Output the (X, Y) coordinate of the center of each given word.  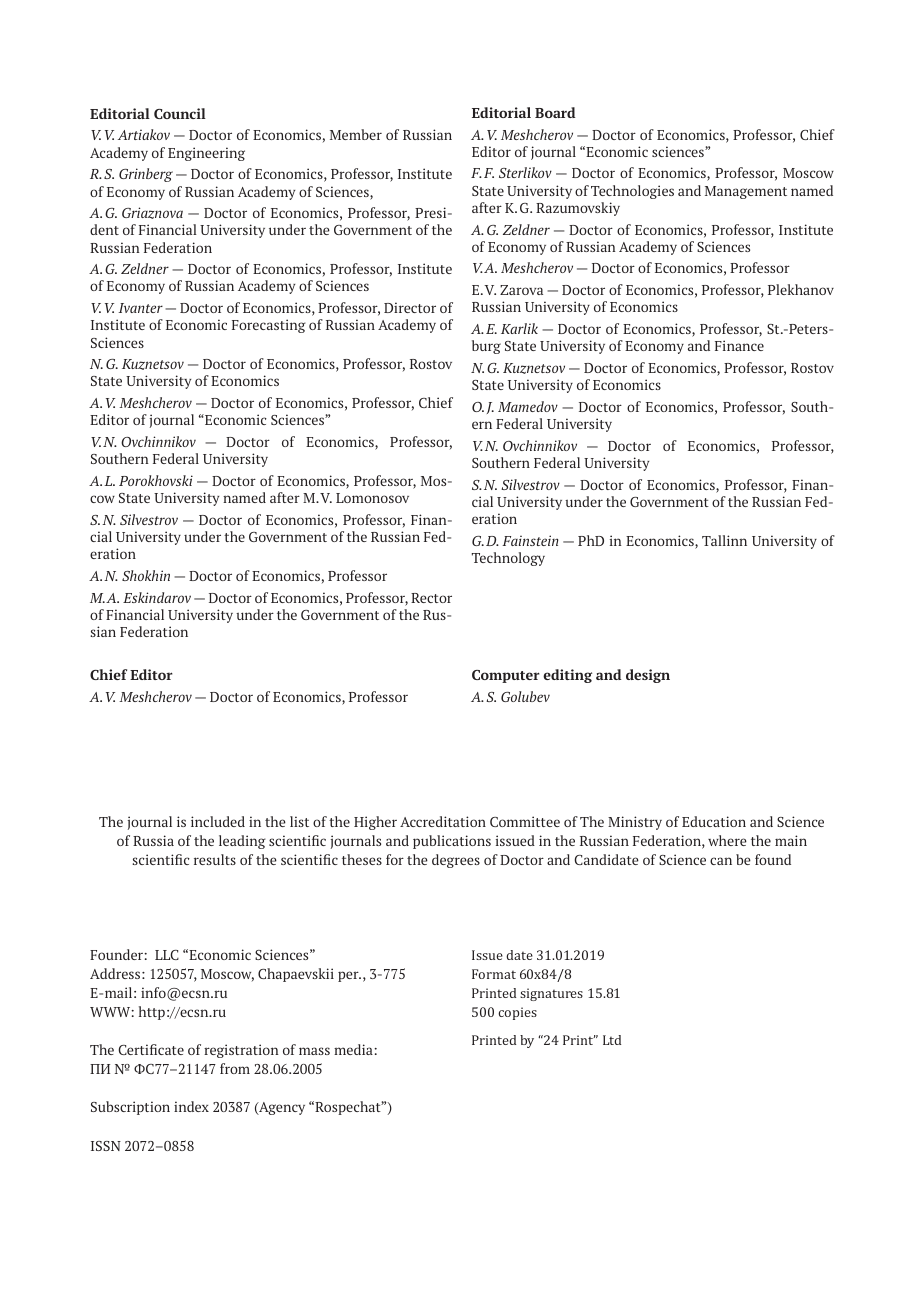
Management (746, 192)
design (648, 676)
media (354, 1049)
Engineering (206, 154)
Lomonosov (372, 498)
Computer (506, 676)
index (191, 1106)
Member (356, 134)
